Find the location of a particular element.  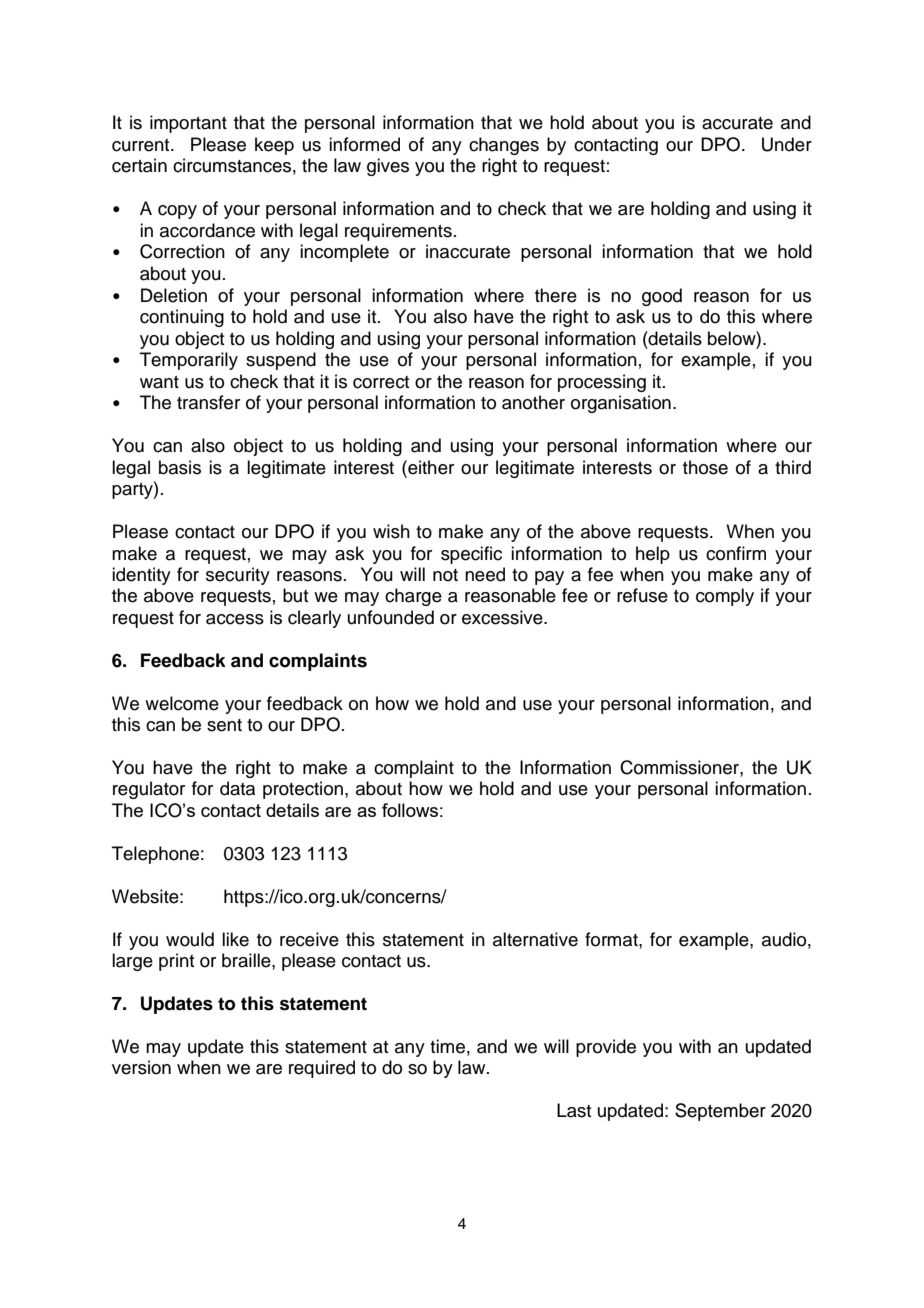

access is located at coordinates (235, 619).
